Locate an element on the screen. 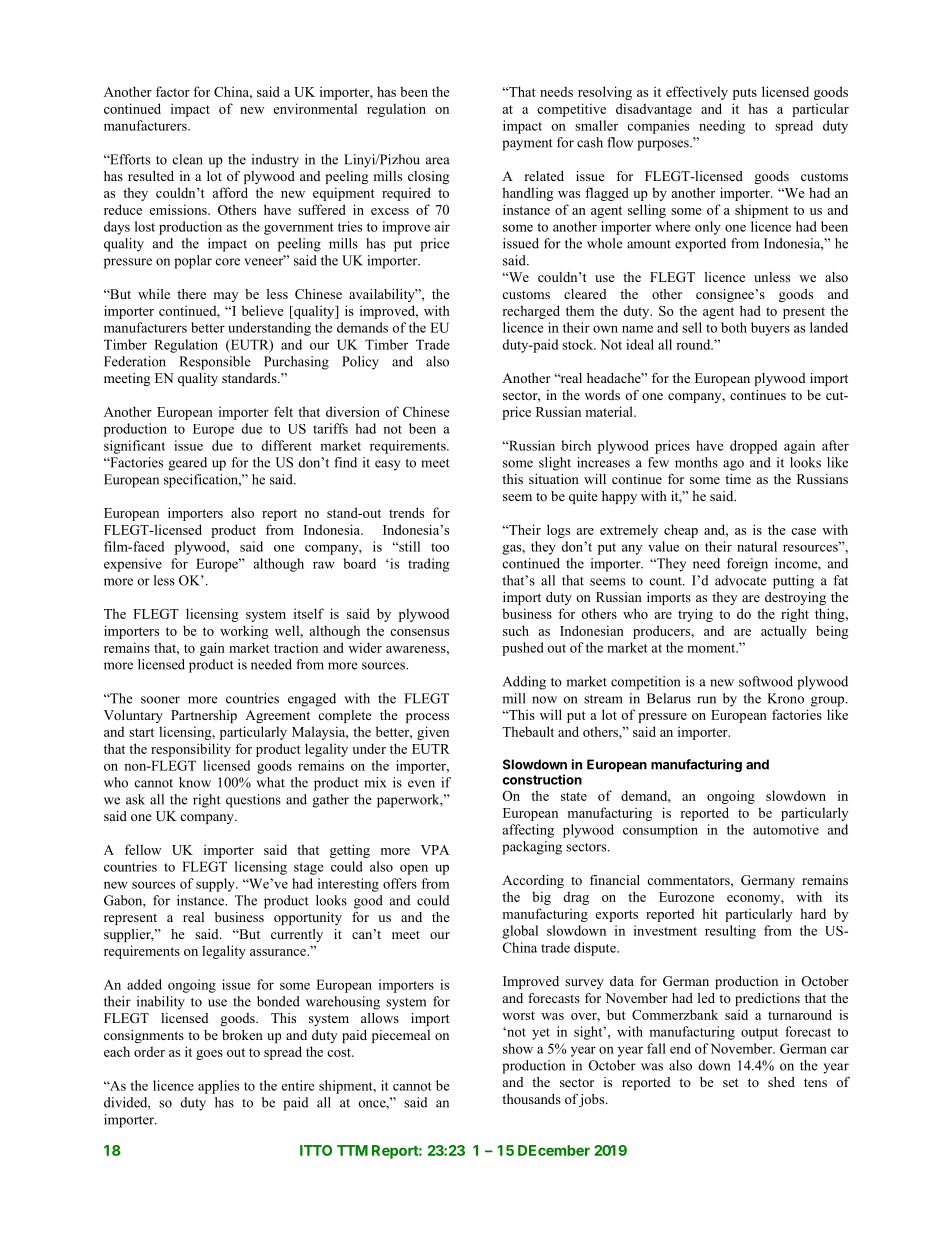 The height and width of the screenshot is (1233, 952). affecting is located at coordinates (528, 831).
